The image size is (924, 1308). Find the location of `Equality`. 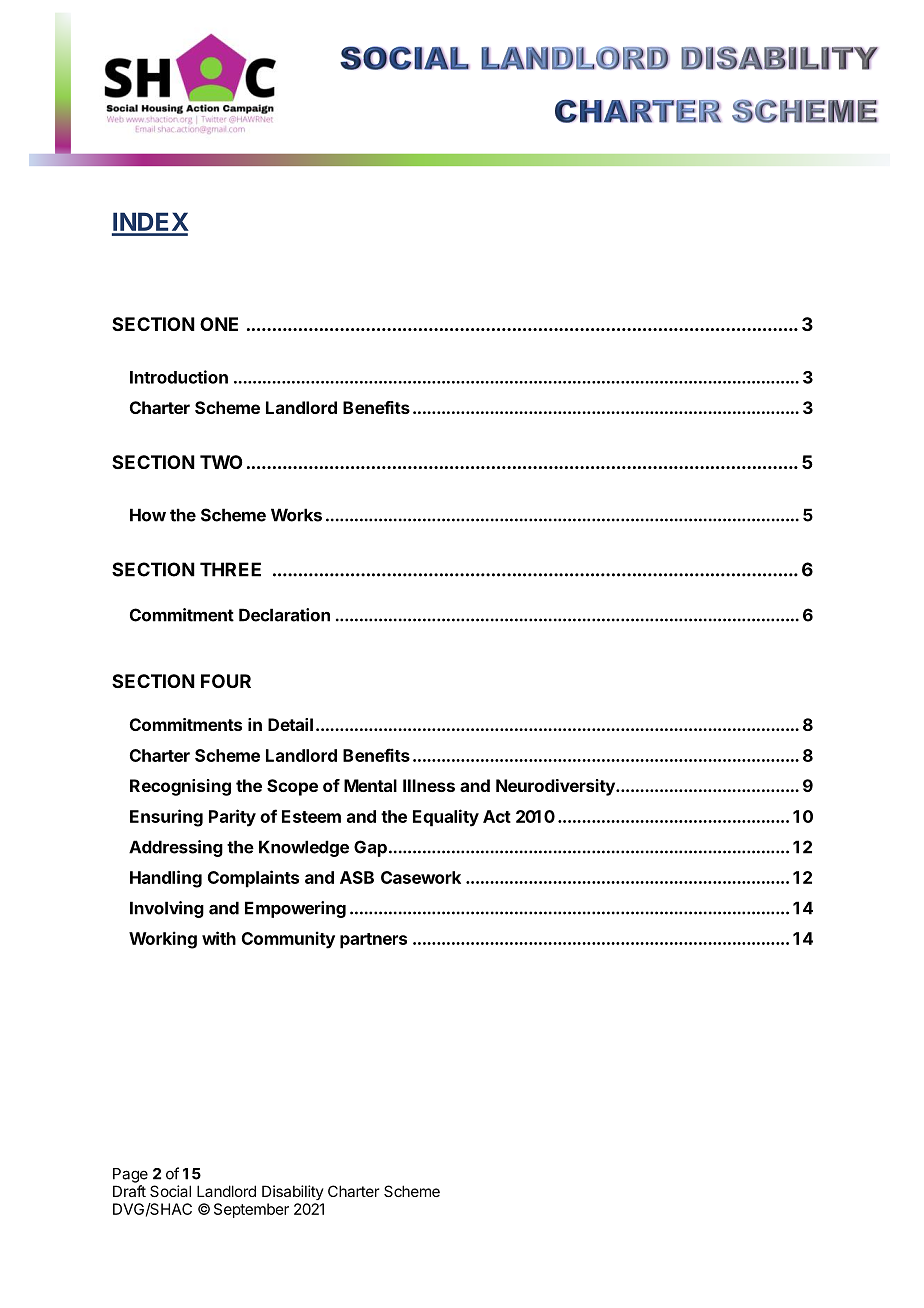

Equality is located at coordinates (446, 818).
